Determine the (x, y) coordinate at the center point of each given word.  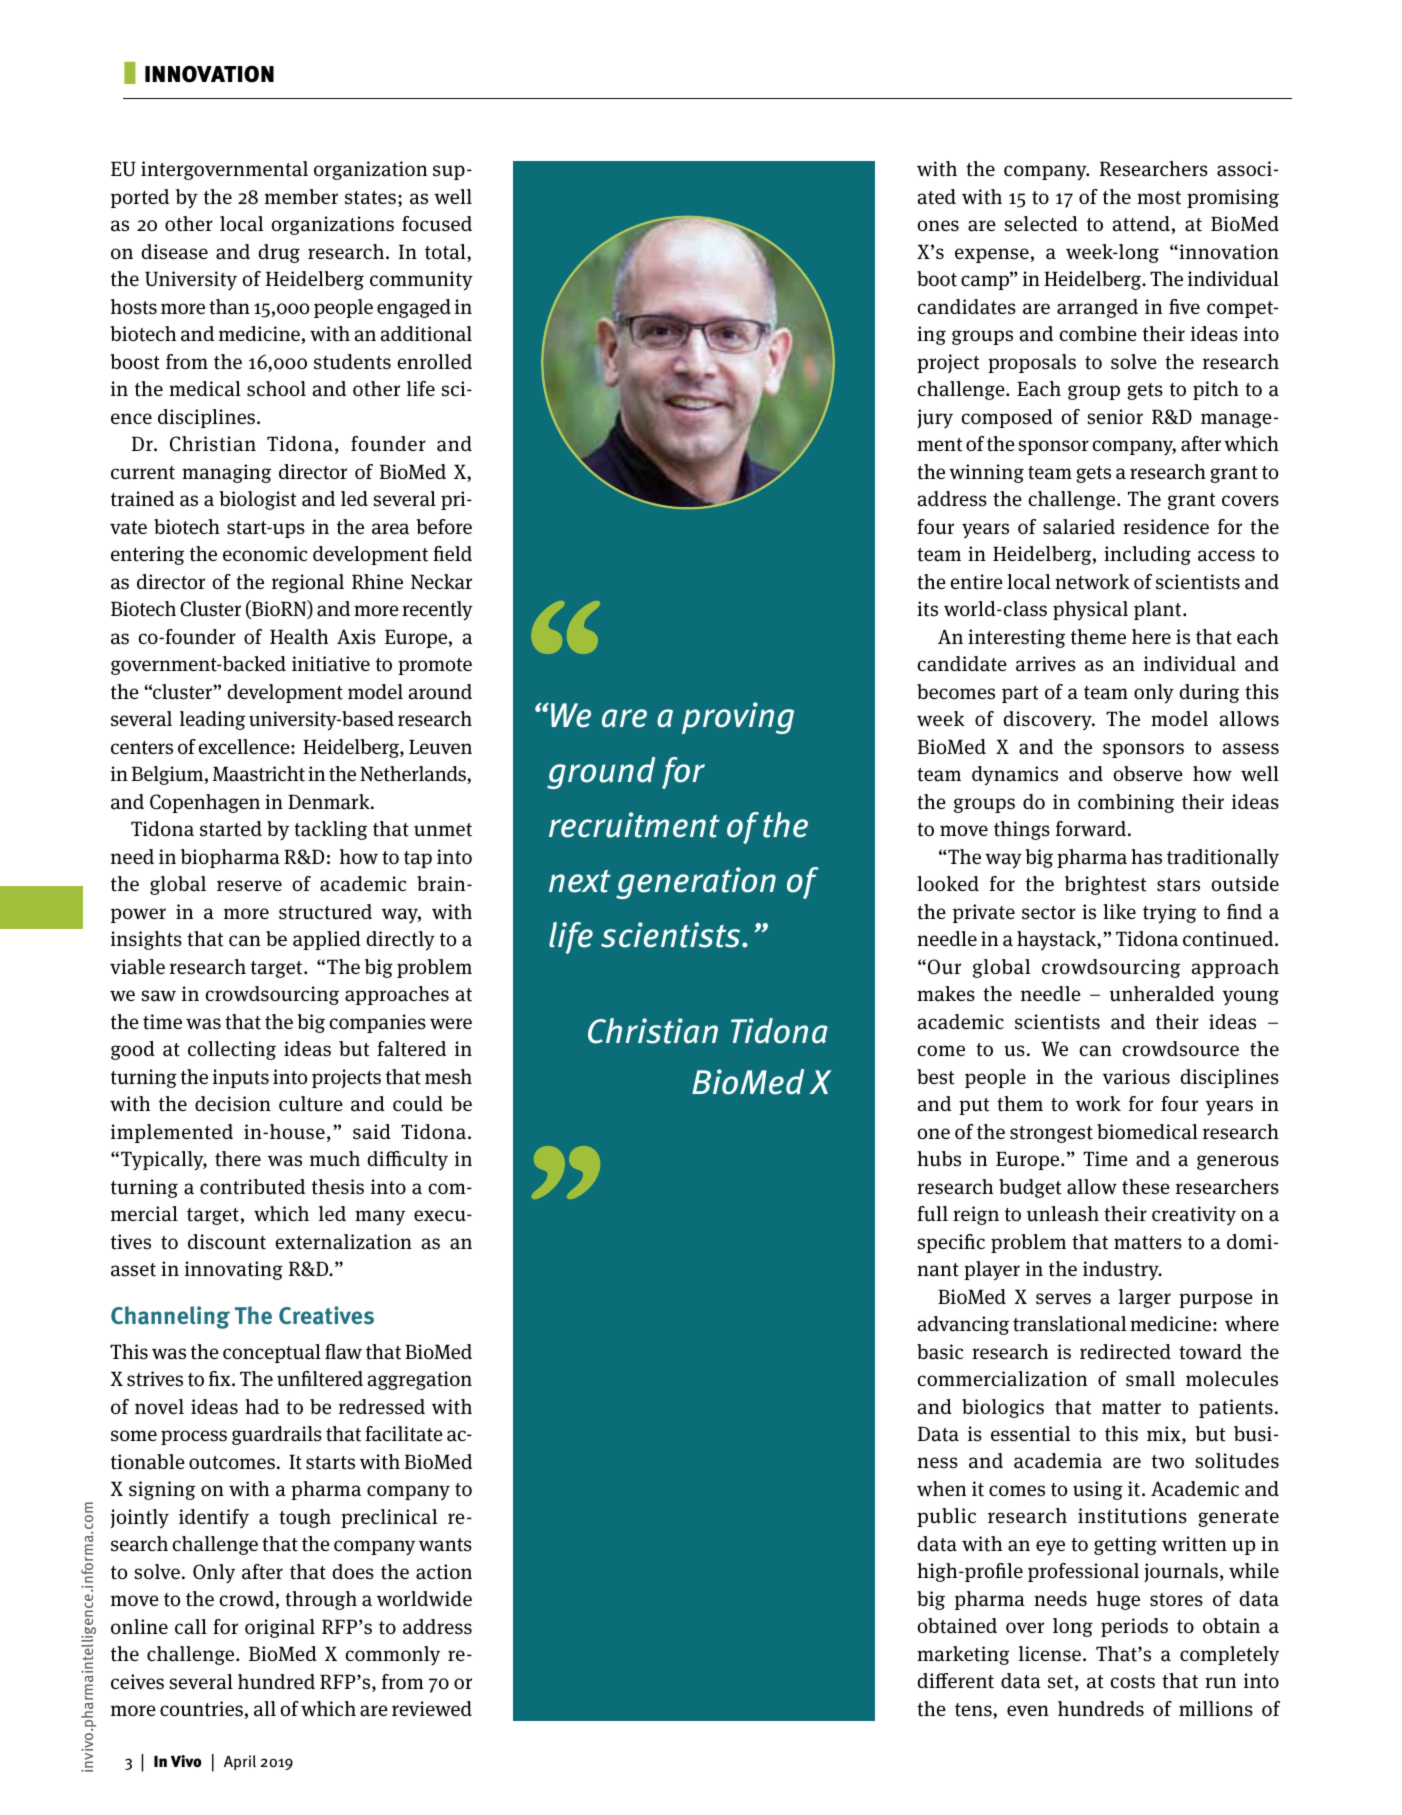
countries (201, 1709)
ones (938, 226)
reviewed (432, 1708)
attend (1141, 224)
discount (227, 1242)
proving (738, 718)
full (932, 1214)
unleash (1063, 1214)
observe (1148, 774)
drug (279, 253)
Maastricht (259, 774)
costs (1132, 1682)
